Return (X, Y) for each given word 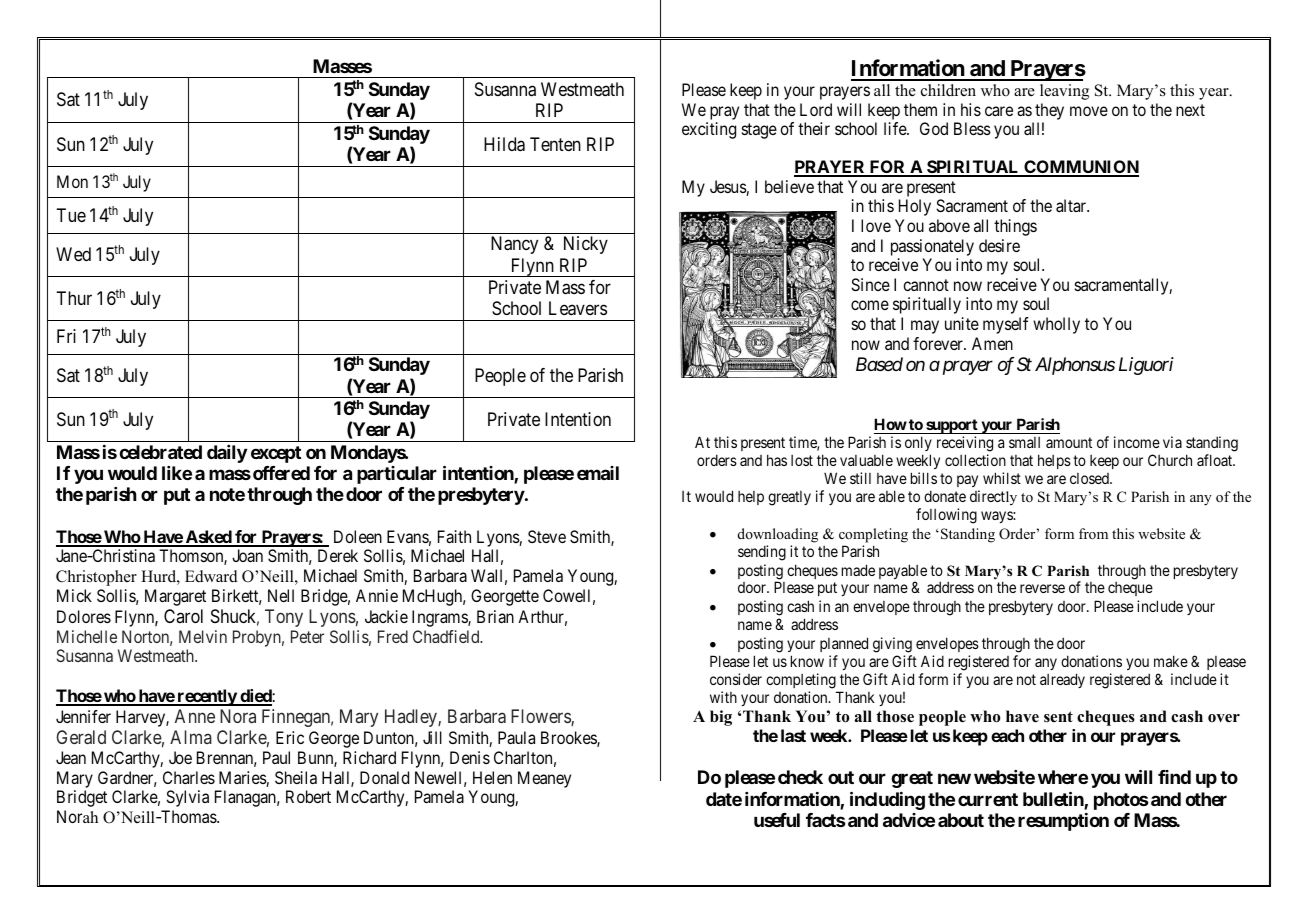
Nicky (586, 245)
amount (1069, 442)
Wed (73, 254)
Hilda (504, 144)
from (1093, 533)
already (1062, 680)
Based (879, 364)
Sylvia (187, 798)
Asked (208, 538)
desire (999, 245)
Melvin (203, 636)
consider (736, 679)
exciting (709, 130)
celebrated (160, 452)
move (1089, 111)
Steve (547, 536)
